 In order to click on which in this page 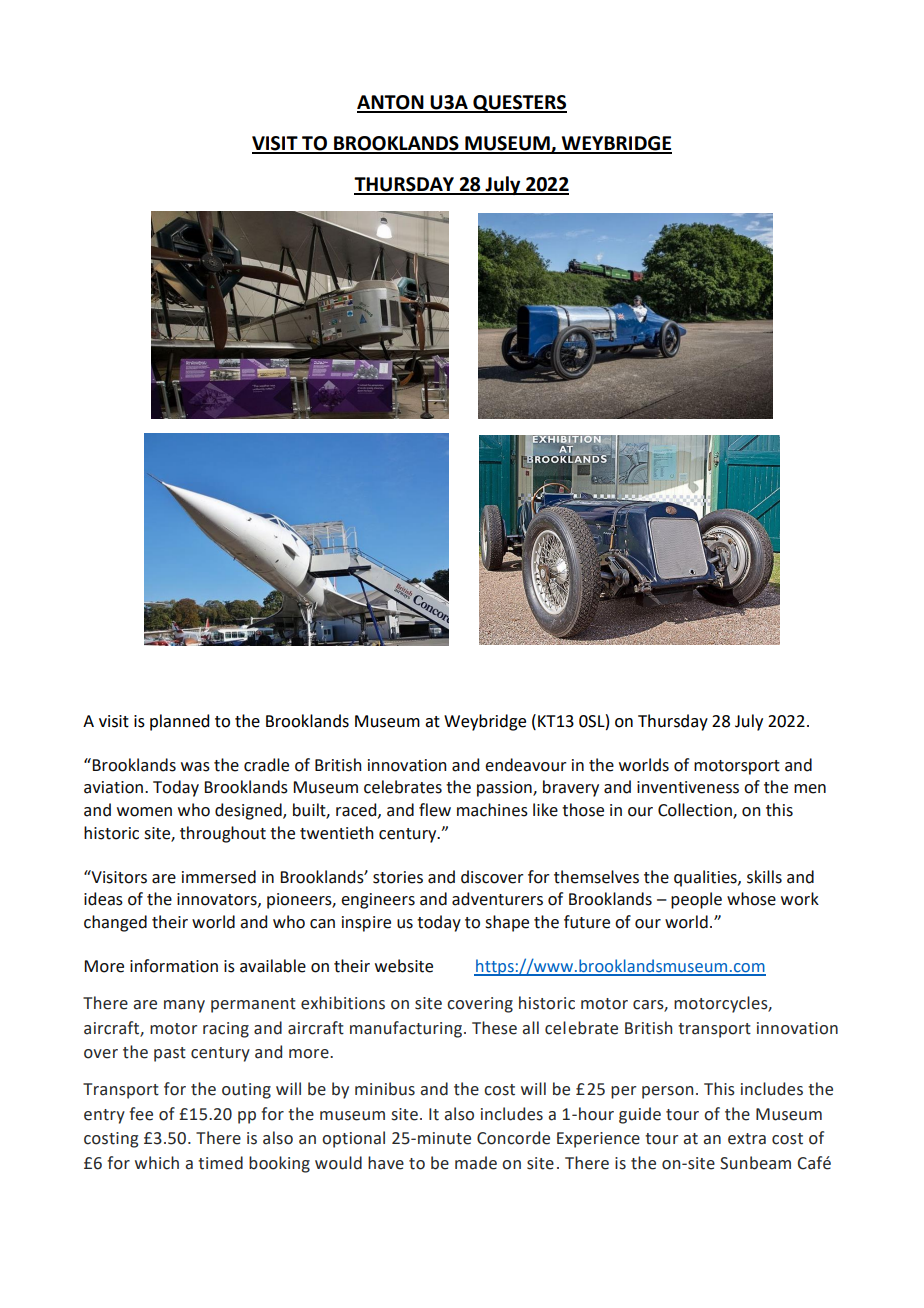, I will do `click(157, 1163)`.
